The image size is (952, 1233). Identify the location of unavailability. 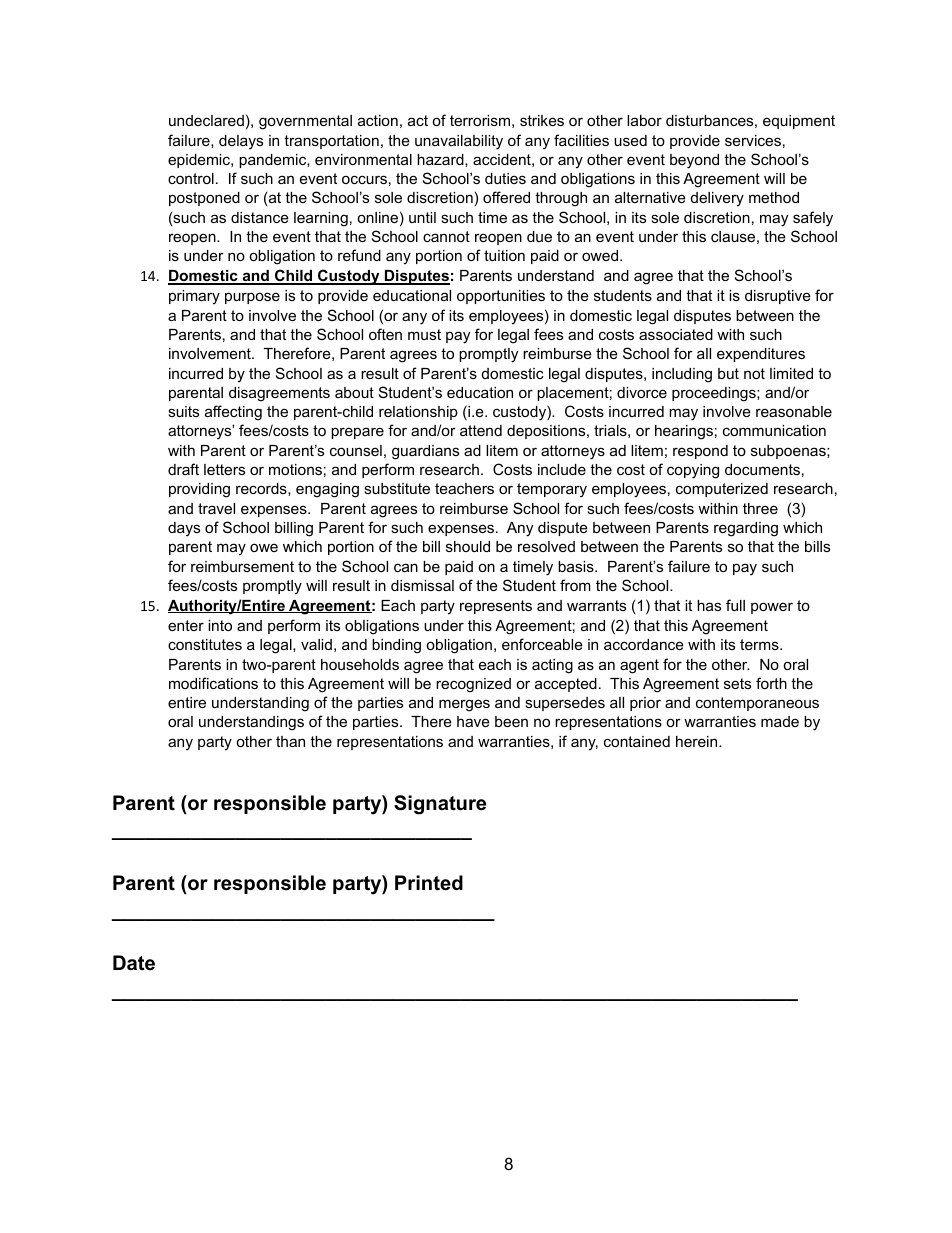
(459, 142).
